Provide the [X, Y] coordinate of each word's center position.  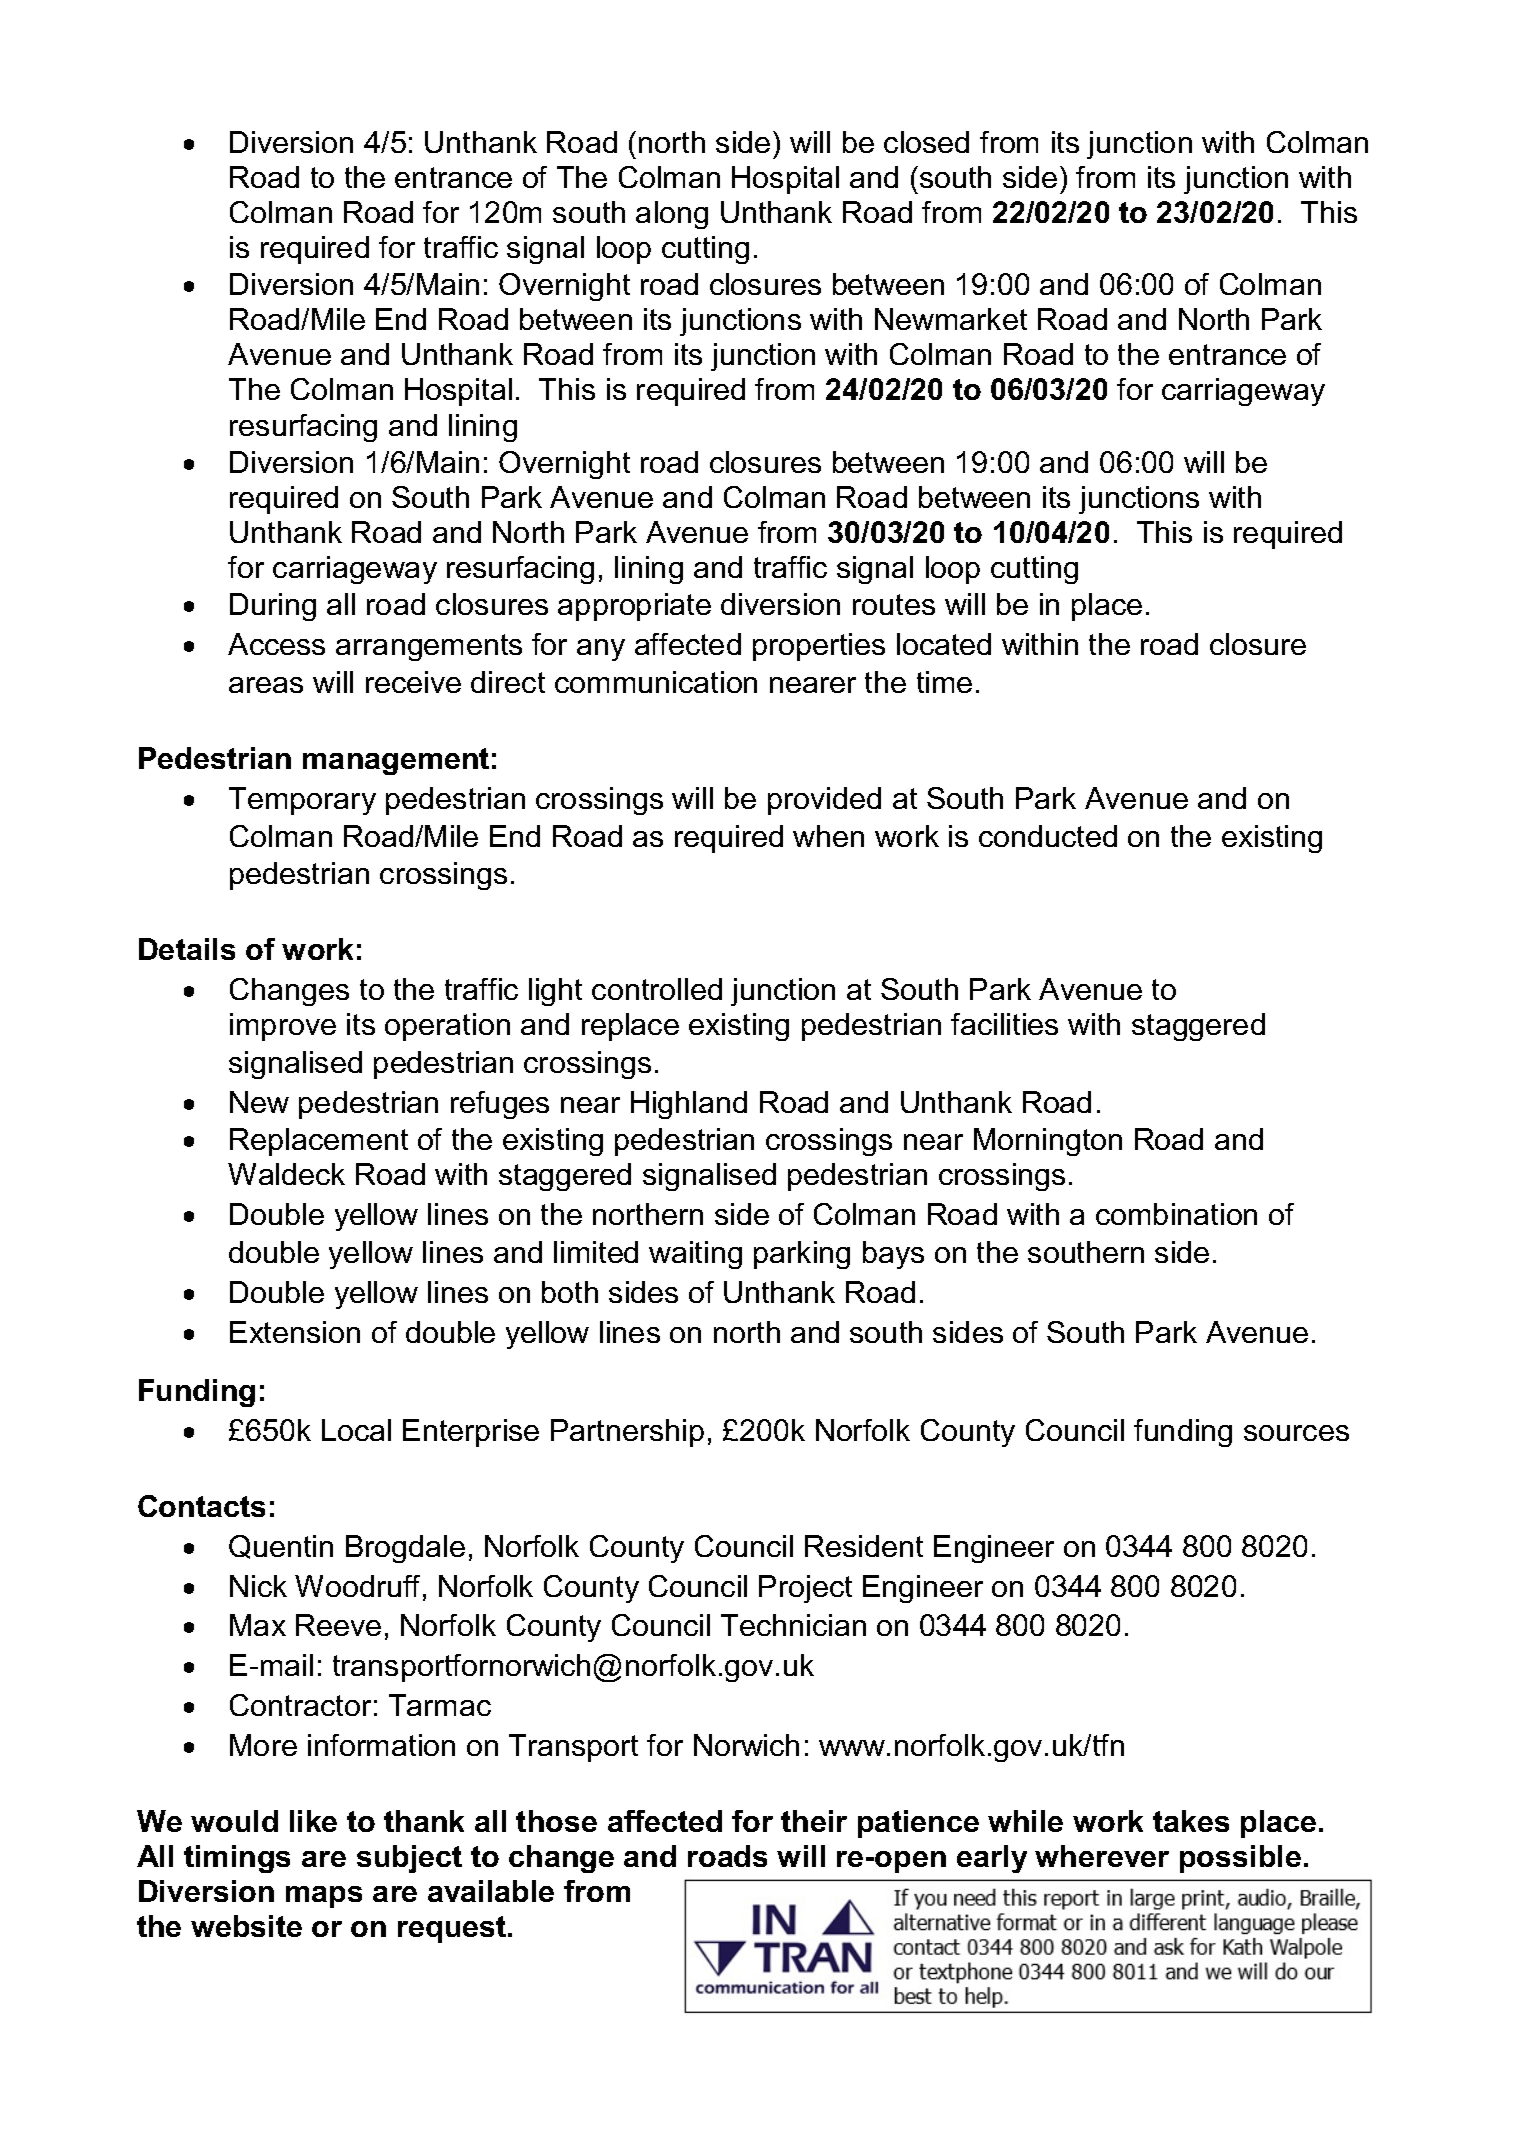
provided [824, 801]
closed [926, 142]
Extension [295, 1332]
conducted [1048, 836]
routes [894, 604]
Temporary [302, 801]
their [814, 1821]
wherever [1102, 1856]
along [672, 215]
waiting [695, 1255]
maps [324, 1897]
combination [1176, 1214]
